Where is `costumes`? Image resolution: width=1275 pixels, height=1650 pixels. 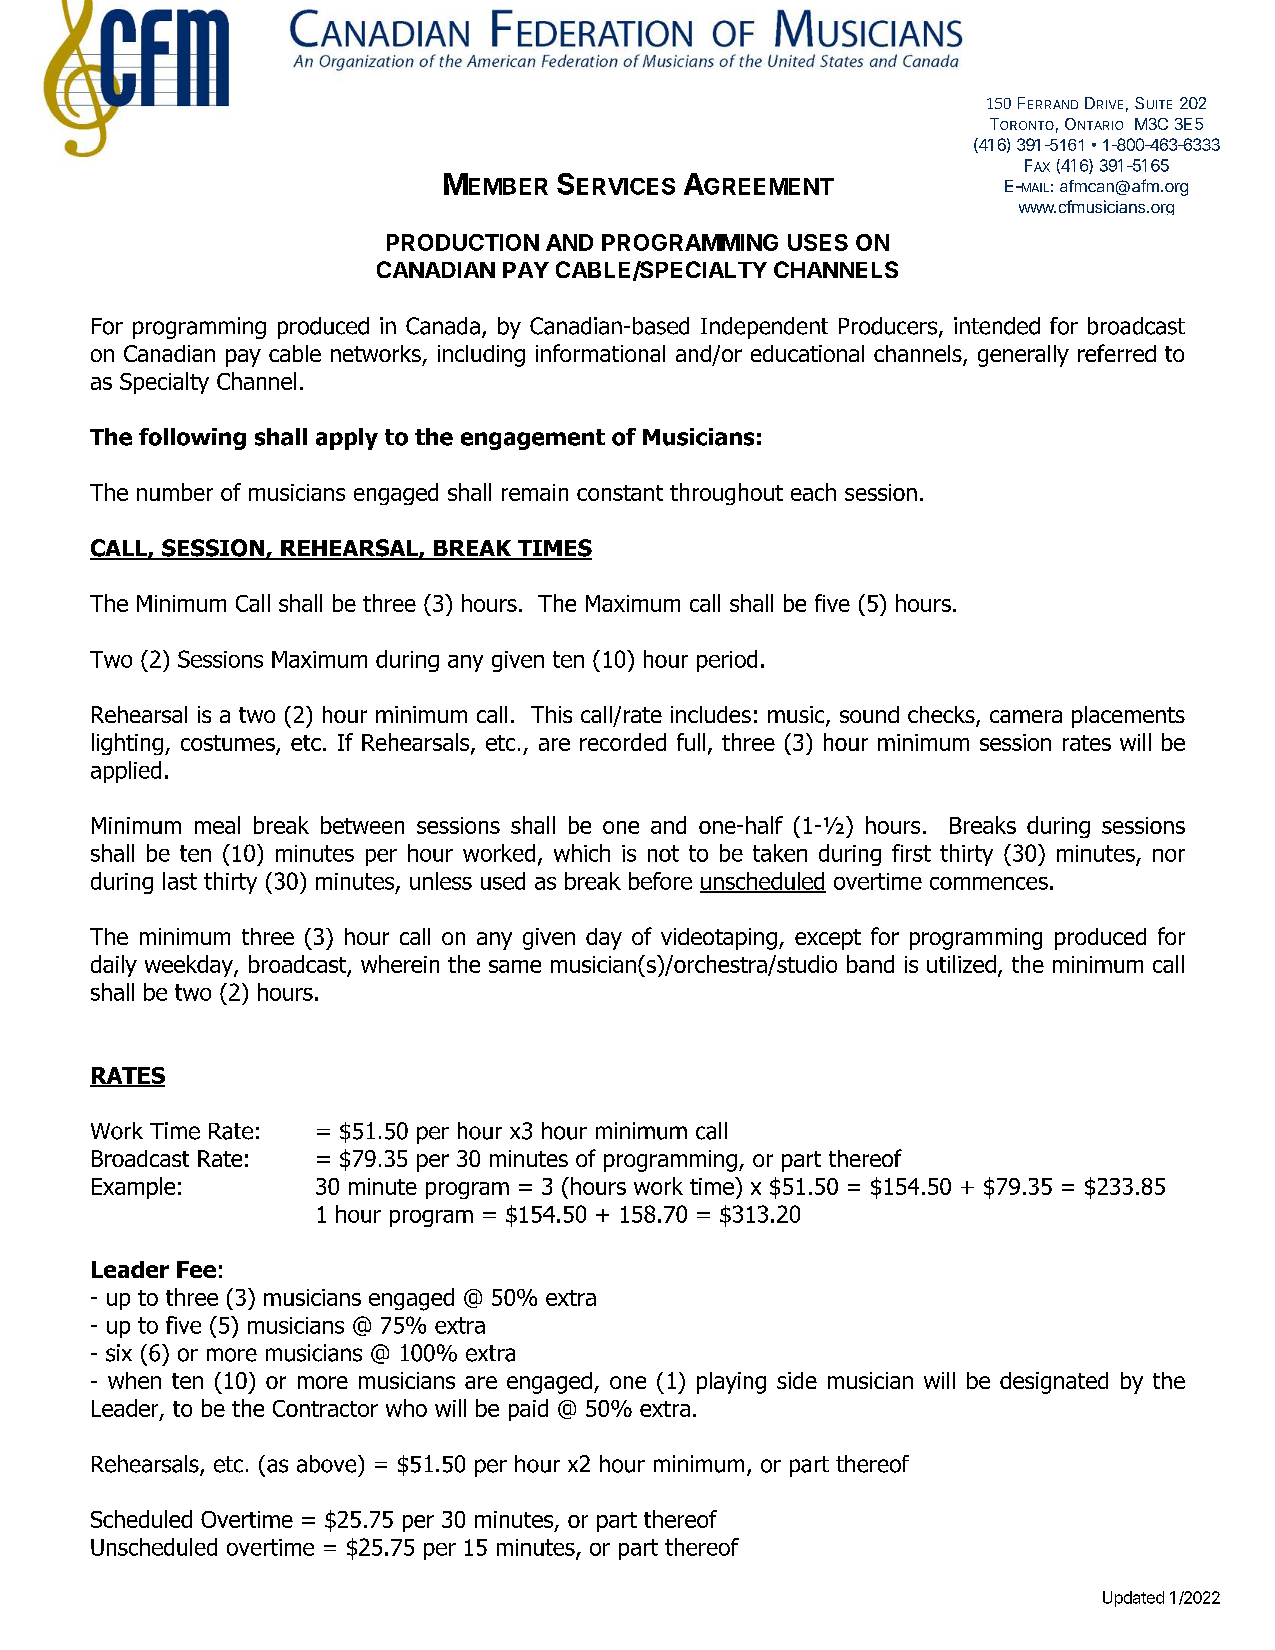
costumes is located at coordinates (228, 743).
